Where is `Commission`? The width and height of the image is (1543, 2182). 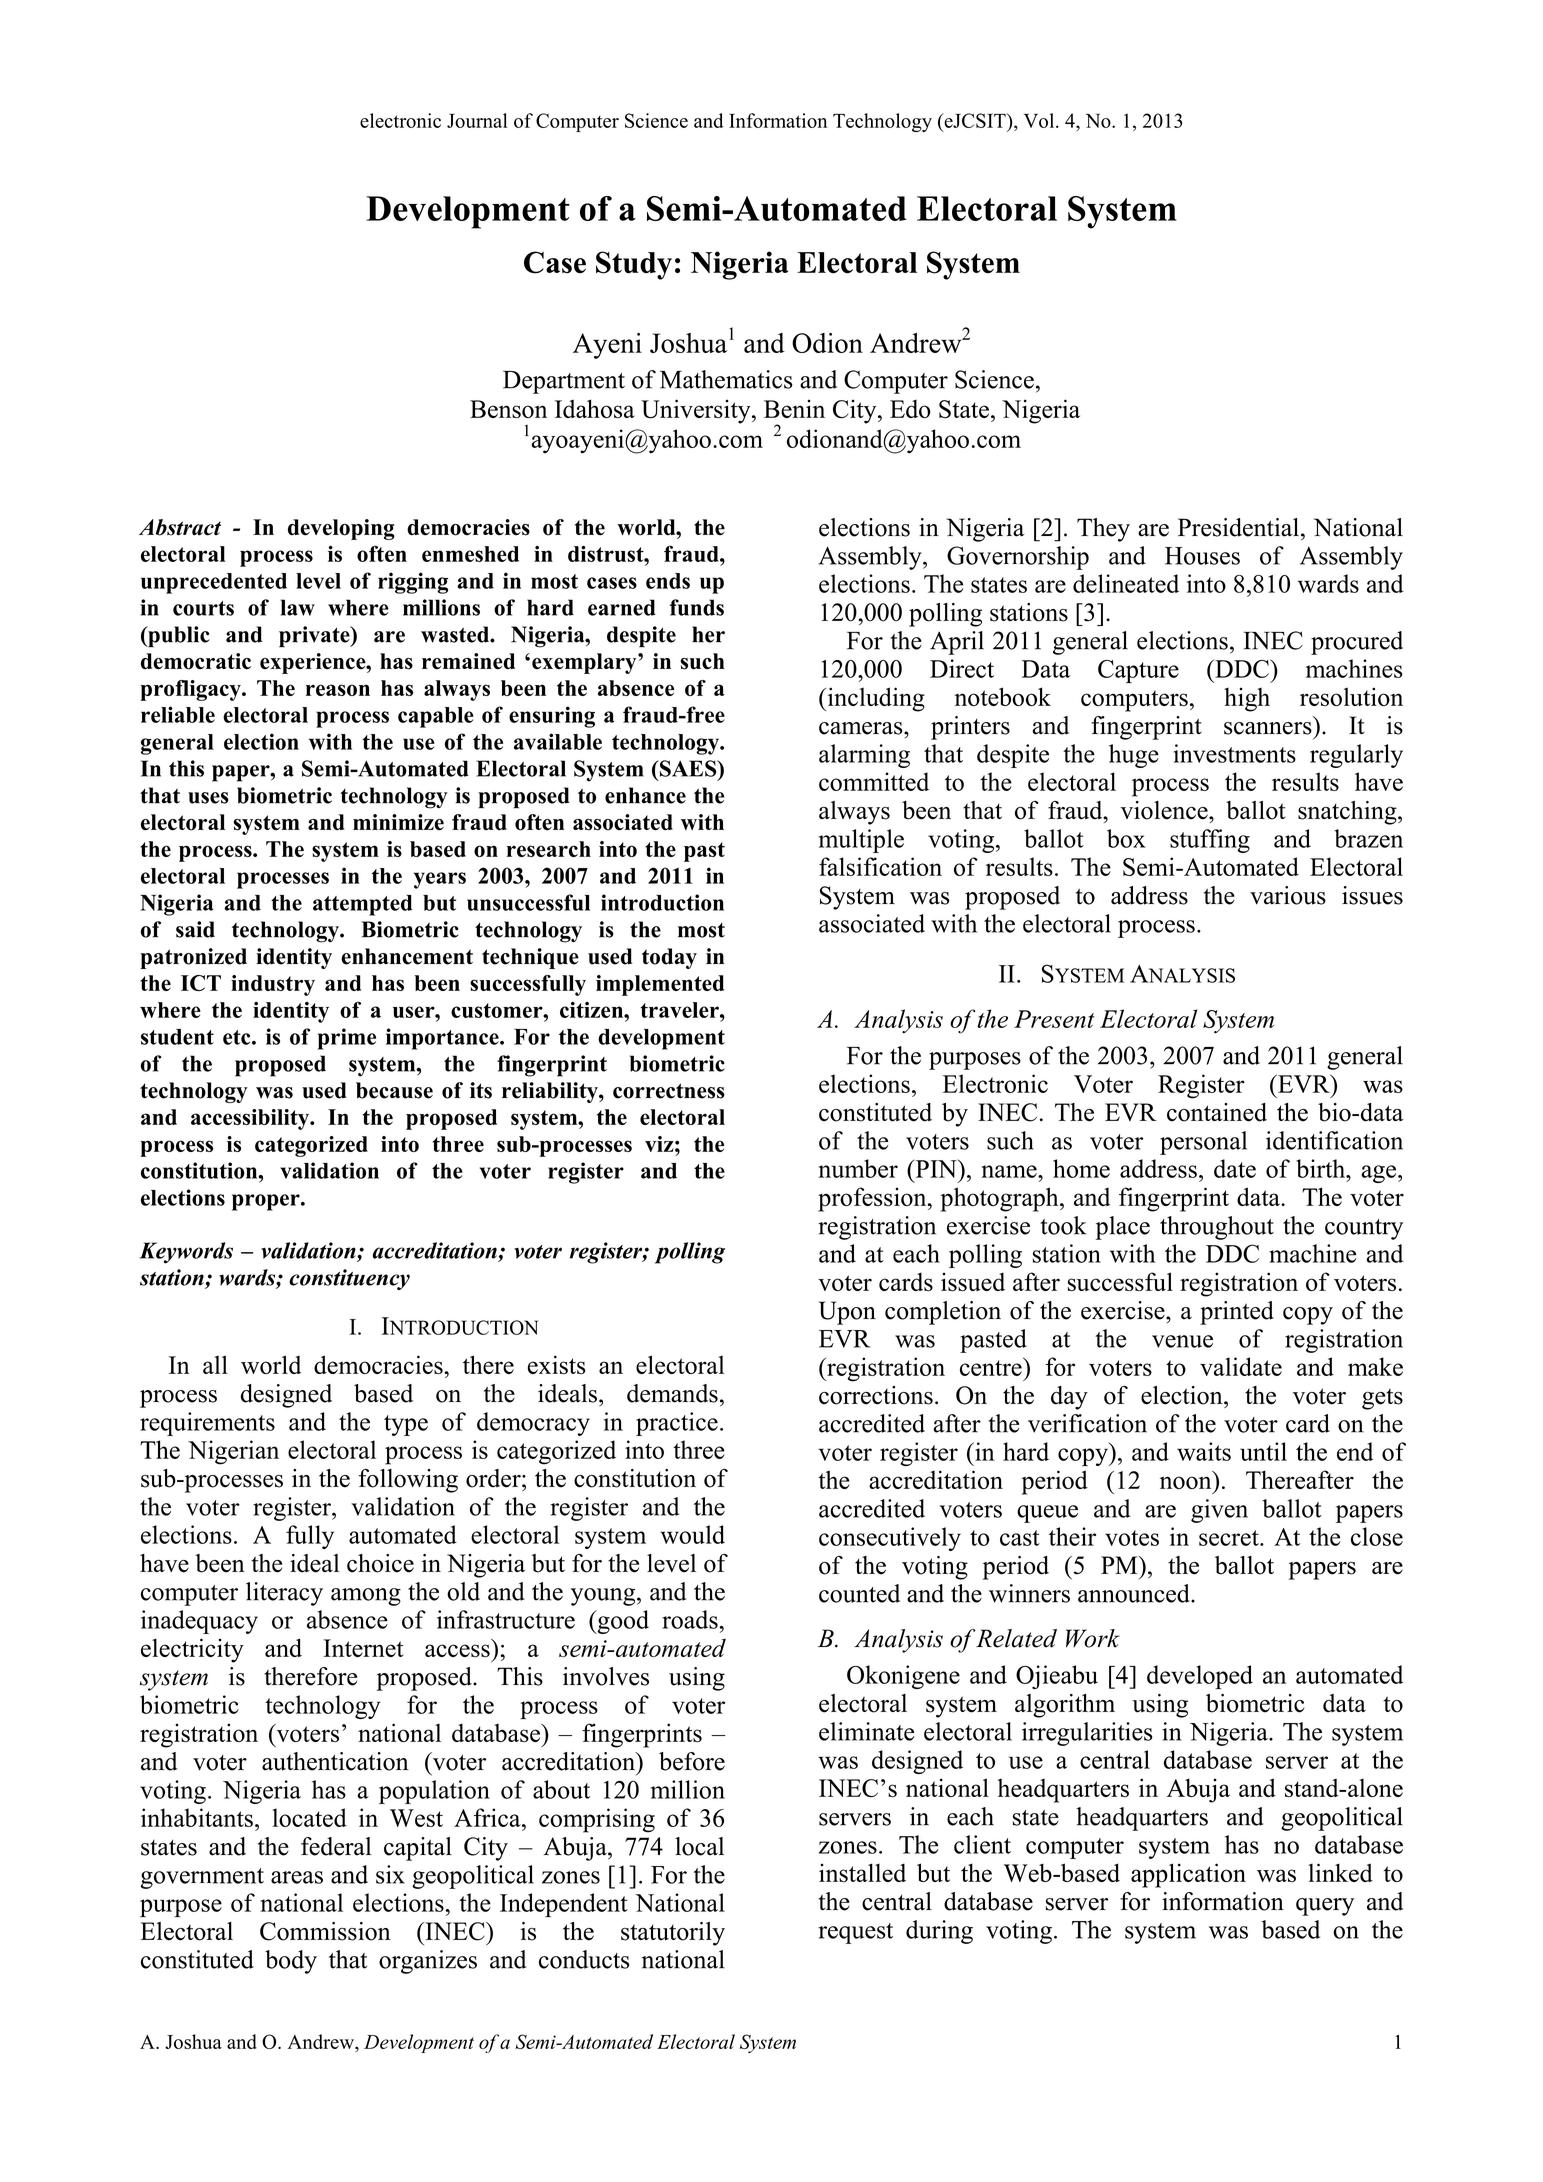 Commission is located at coordinates (325, 1931).
